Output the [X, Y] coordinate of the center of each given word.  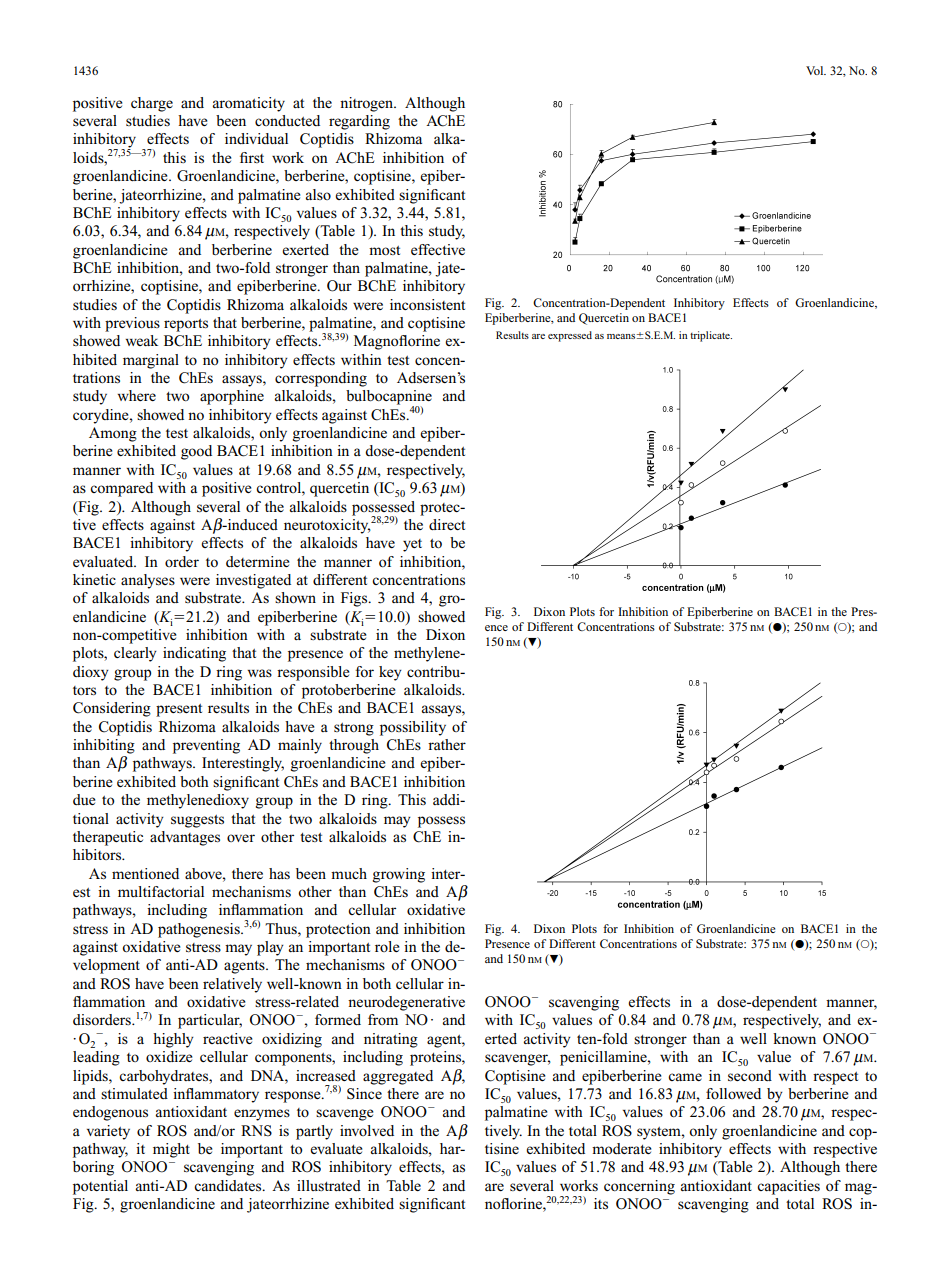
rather [447, 744]
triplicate [711, 336]
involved [367, 1130]
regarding [359, 122]
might [171, 1150]
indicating [194, 654]
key [390, 673]
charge [152, 104]
